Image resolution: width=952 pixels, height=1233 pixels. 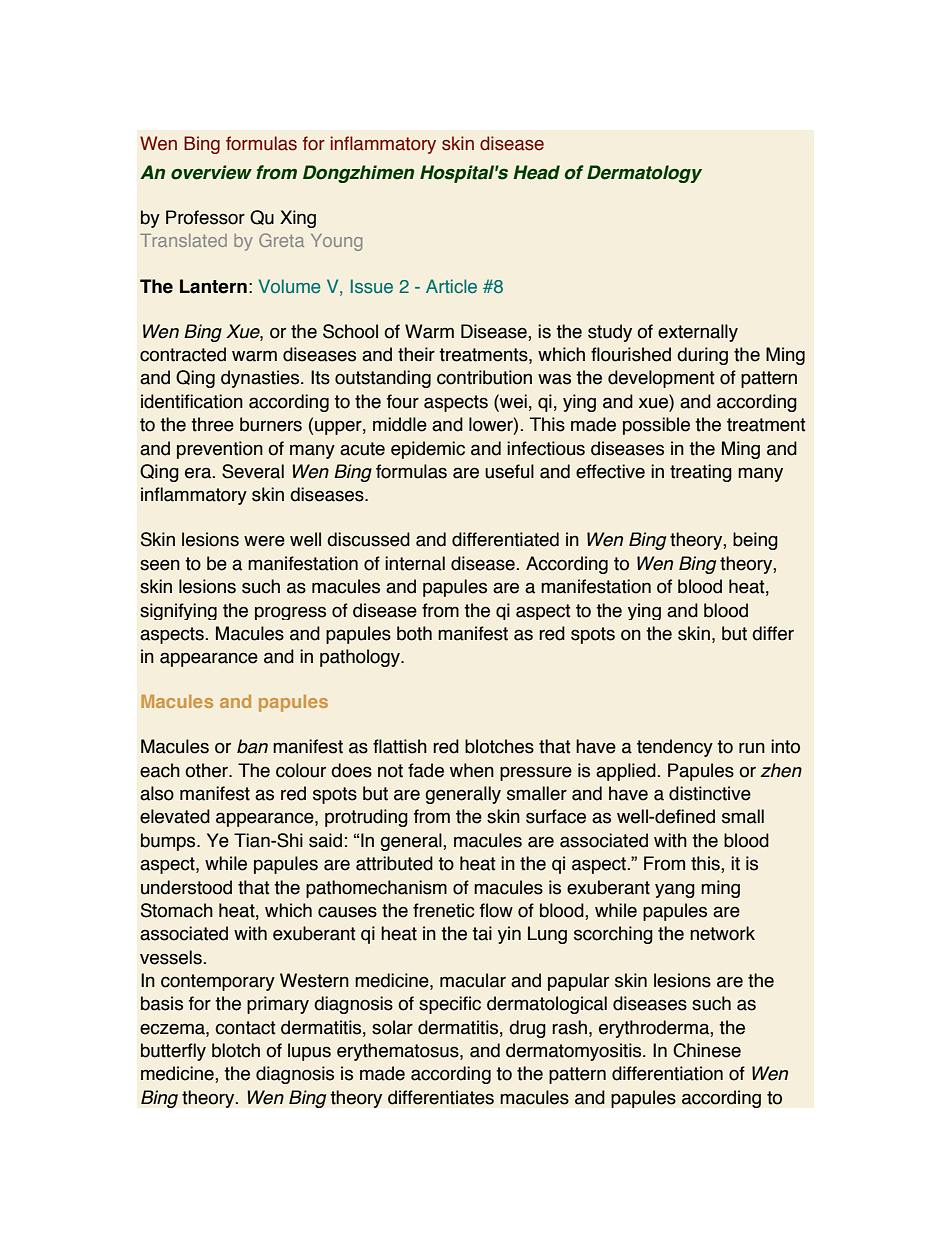 I want to click on Head, so click(x=536, y=172).
